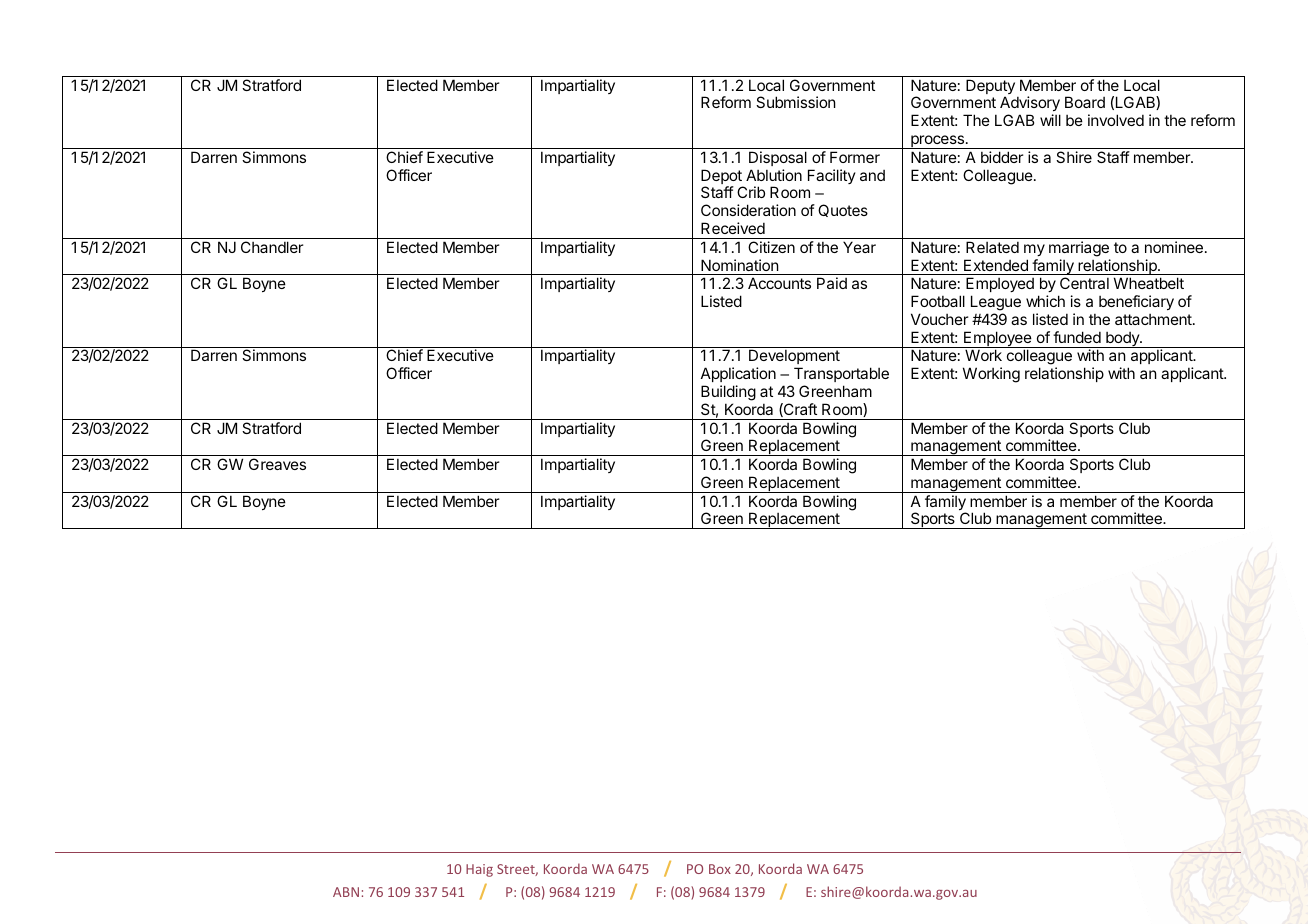 This screenshot has width=1308, height=924. I want to click on Submission, so click(796, 102).
